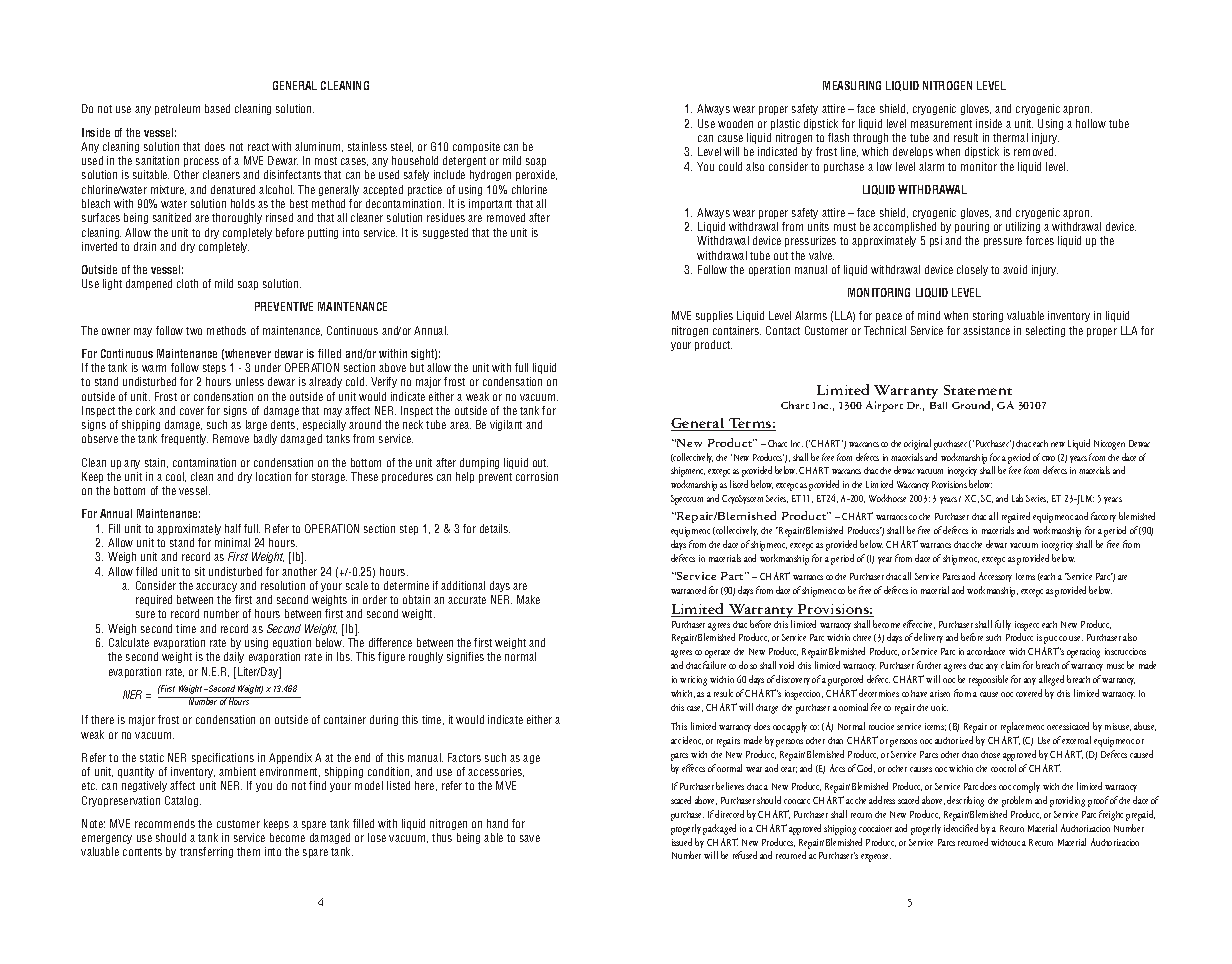 This screenshot has height=964, width=1232. What do you see at coordinates (714, 316) in the screenshot?
I see `supplies` at bounding box center [714, 316].
